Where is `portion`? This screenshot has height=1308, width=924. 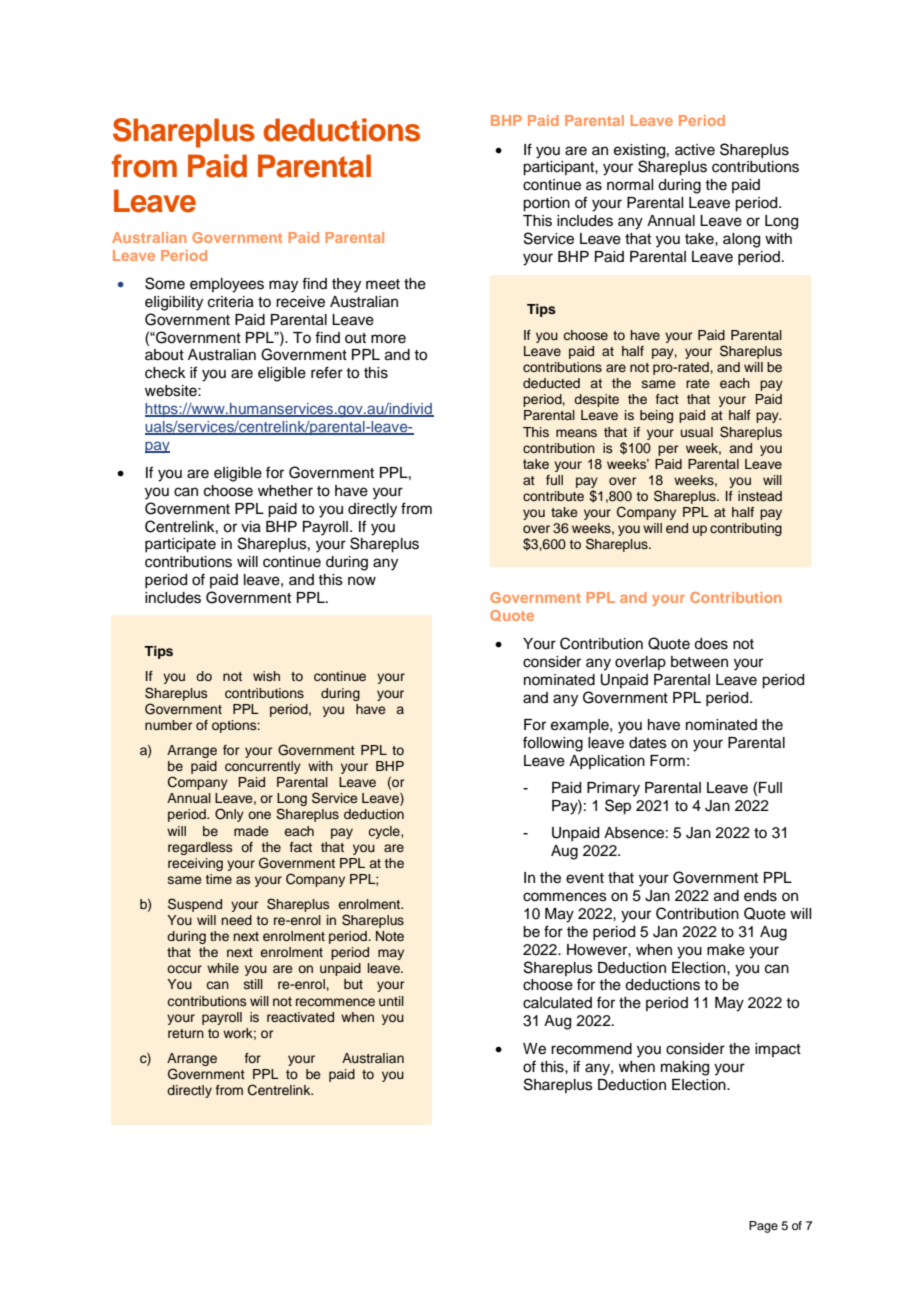
portion is located at coordinates (546, 204).
